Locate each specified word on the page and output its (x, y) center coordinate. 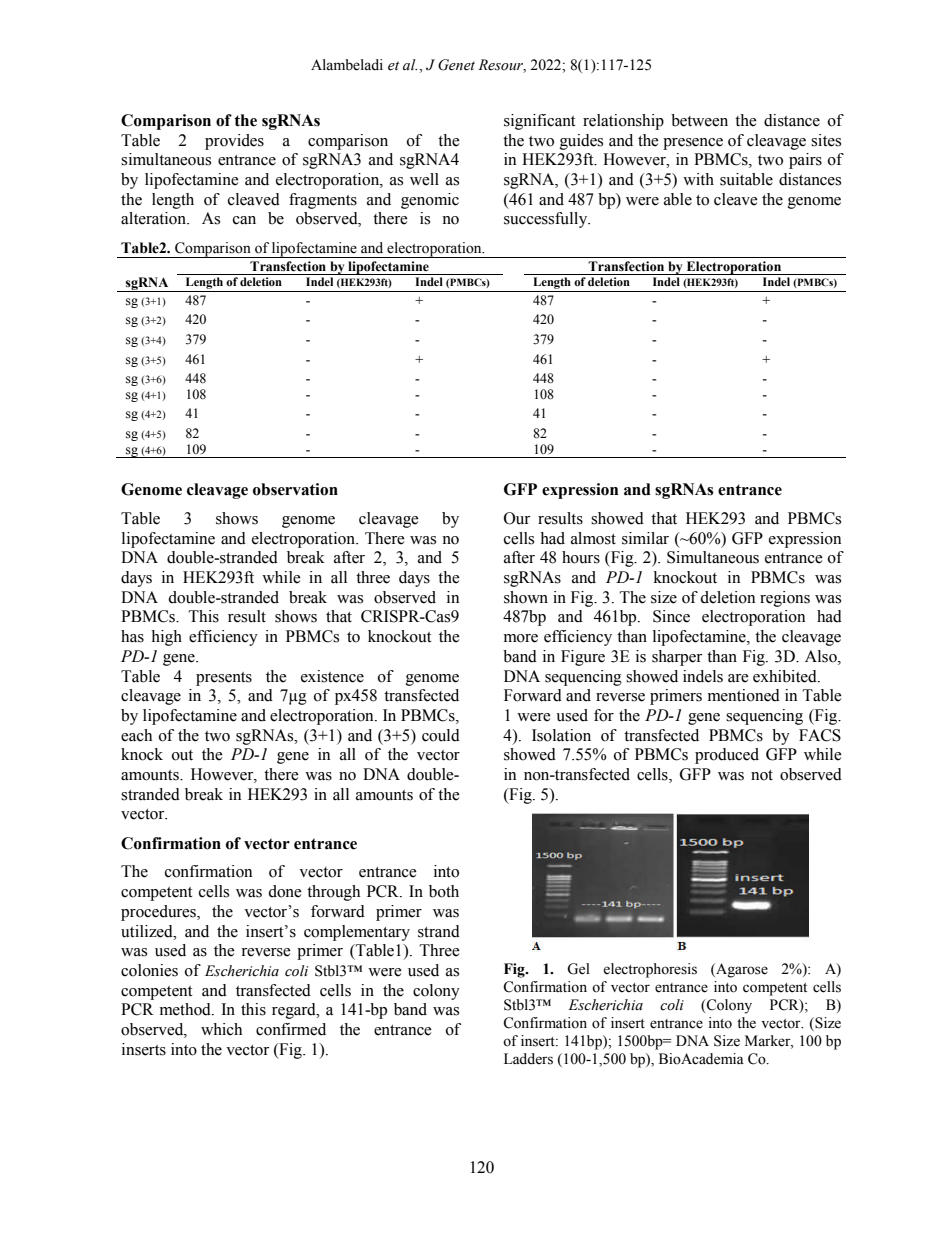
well (424, 179)
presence (693, 144)
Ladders (528, 1059)
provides (234, 142)
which (221, 1029)
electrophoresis (650, 970)
